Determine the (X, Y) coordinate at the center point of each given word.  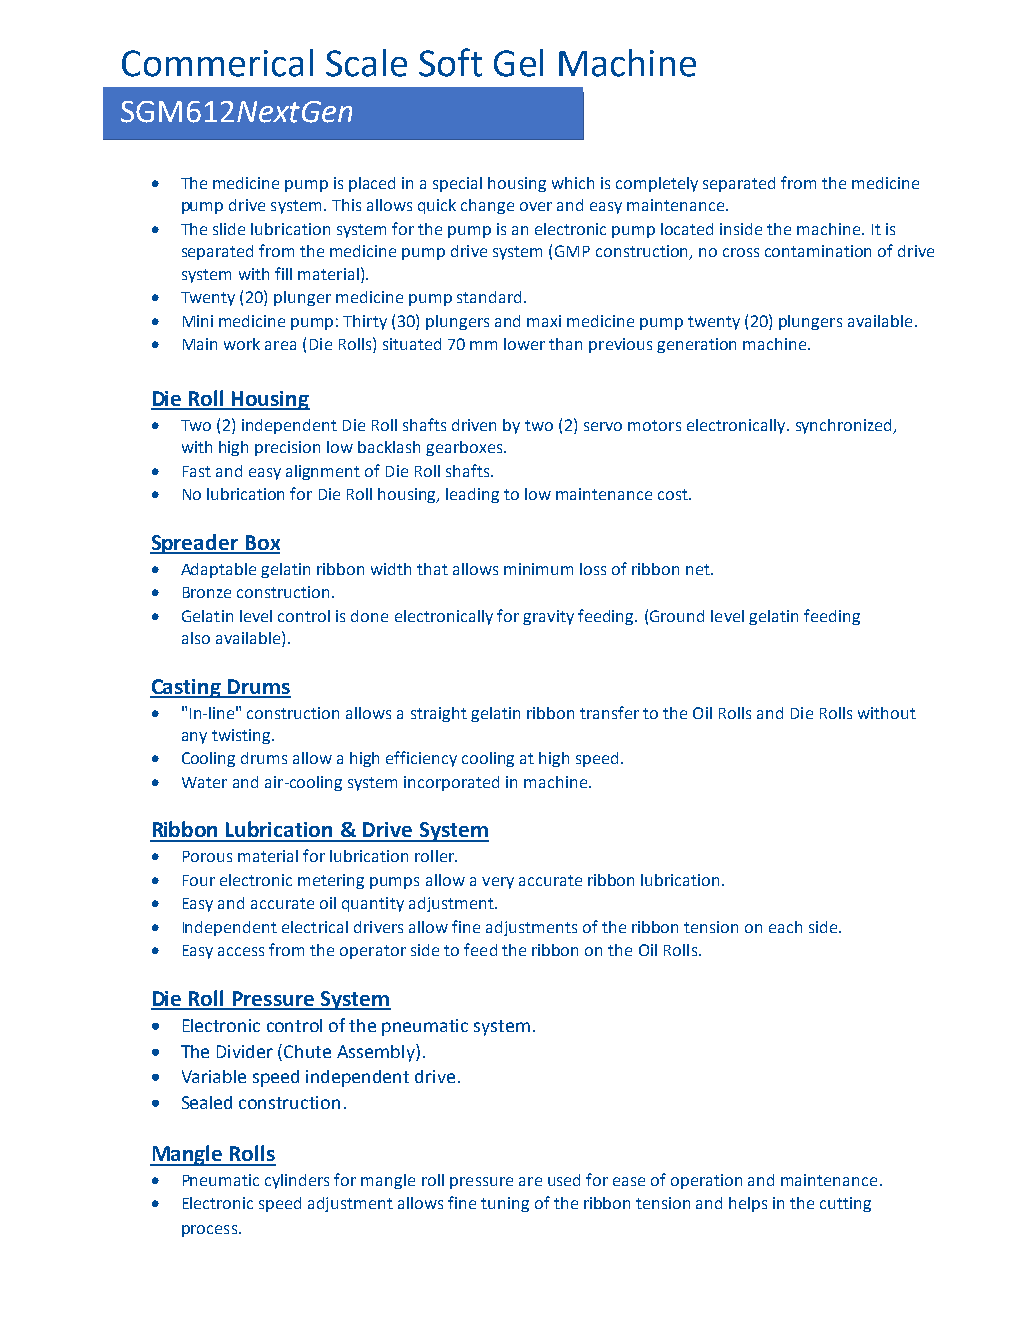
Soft (450, 62)
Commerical (217, 63)
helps (748, 1204)
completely (657, 184)
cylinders (297, 1181)
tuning (505, 1204)
